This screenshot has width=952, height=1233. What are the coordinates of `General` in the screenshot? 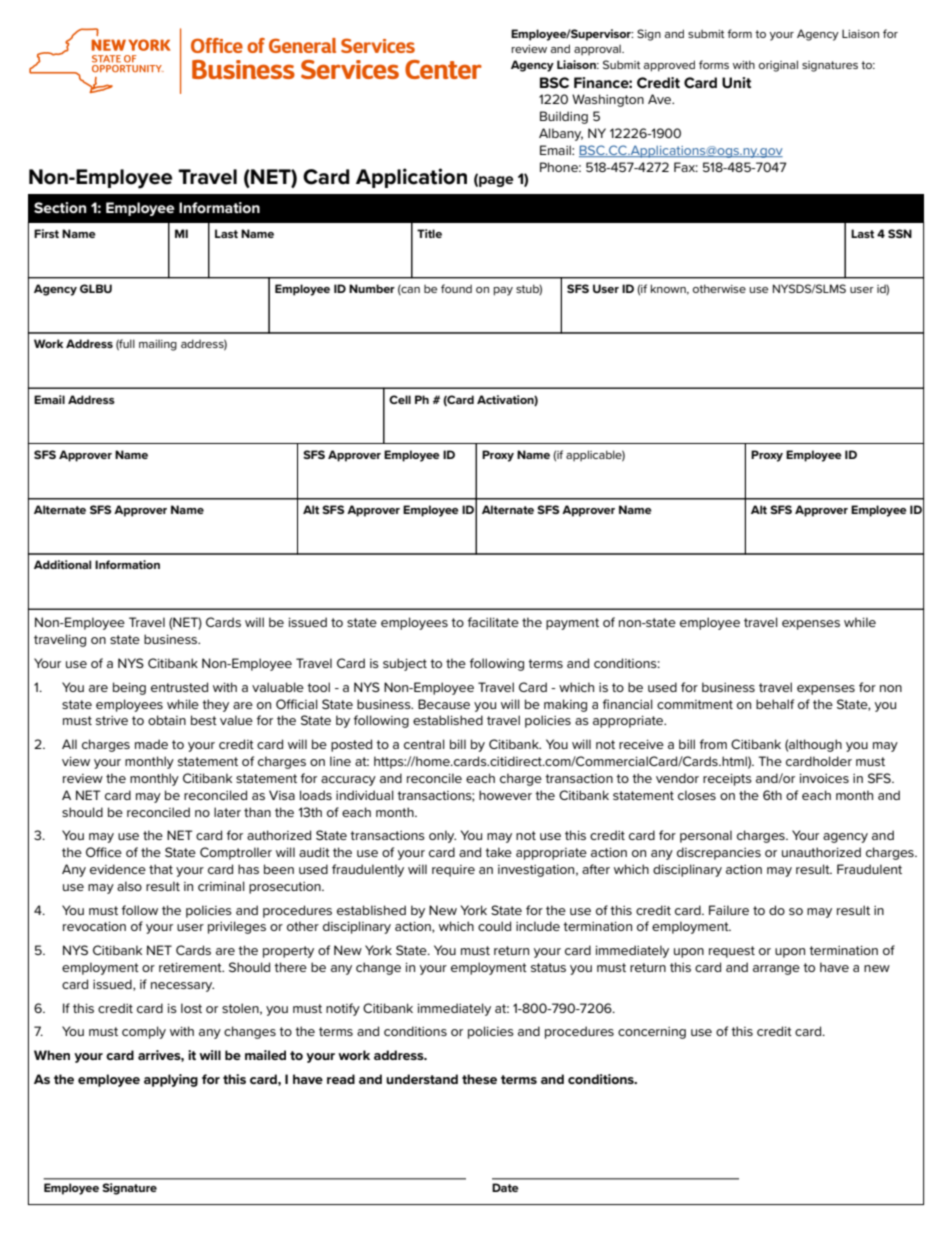 It's located at (302, 45).
